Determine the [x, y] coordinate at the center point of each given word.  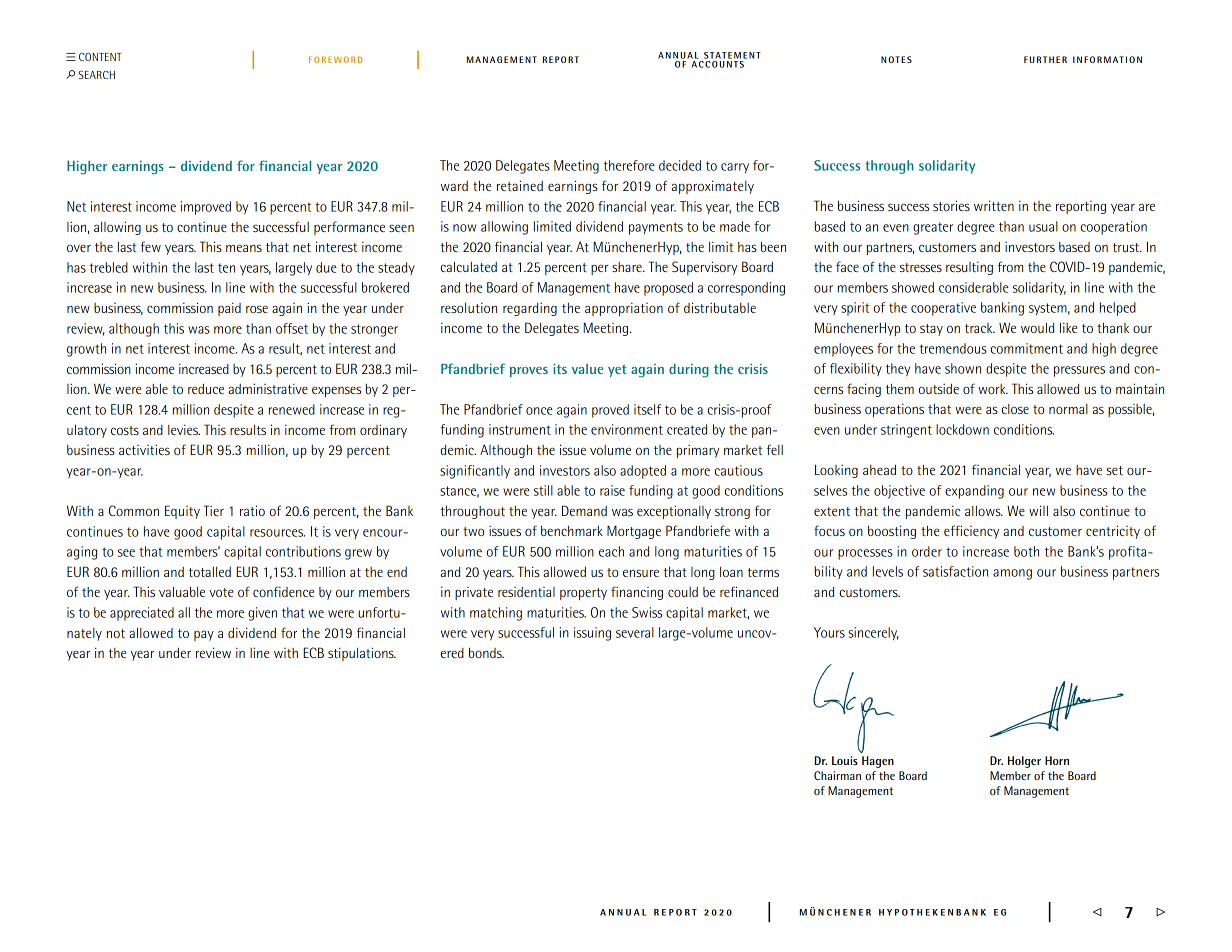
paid [229, 309]
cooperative [943, 309]
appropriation [624, 309]
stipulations [362, 654]
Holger [1024, 762]
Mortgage [634, 532]
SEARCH [97, 75]
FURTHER [1045, 59]
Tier [214, 510]
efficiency [971, 532]
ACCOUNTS [718, 64]
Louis [845, 760]
